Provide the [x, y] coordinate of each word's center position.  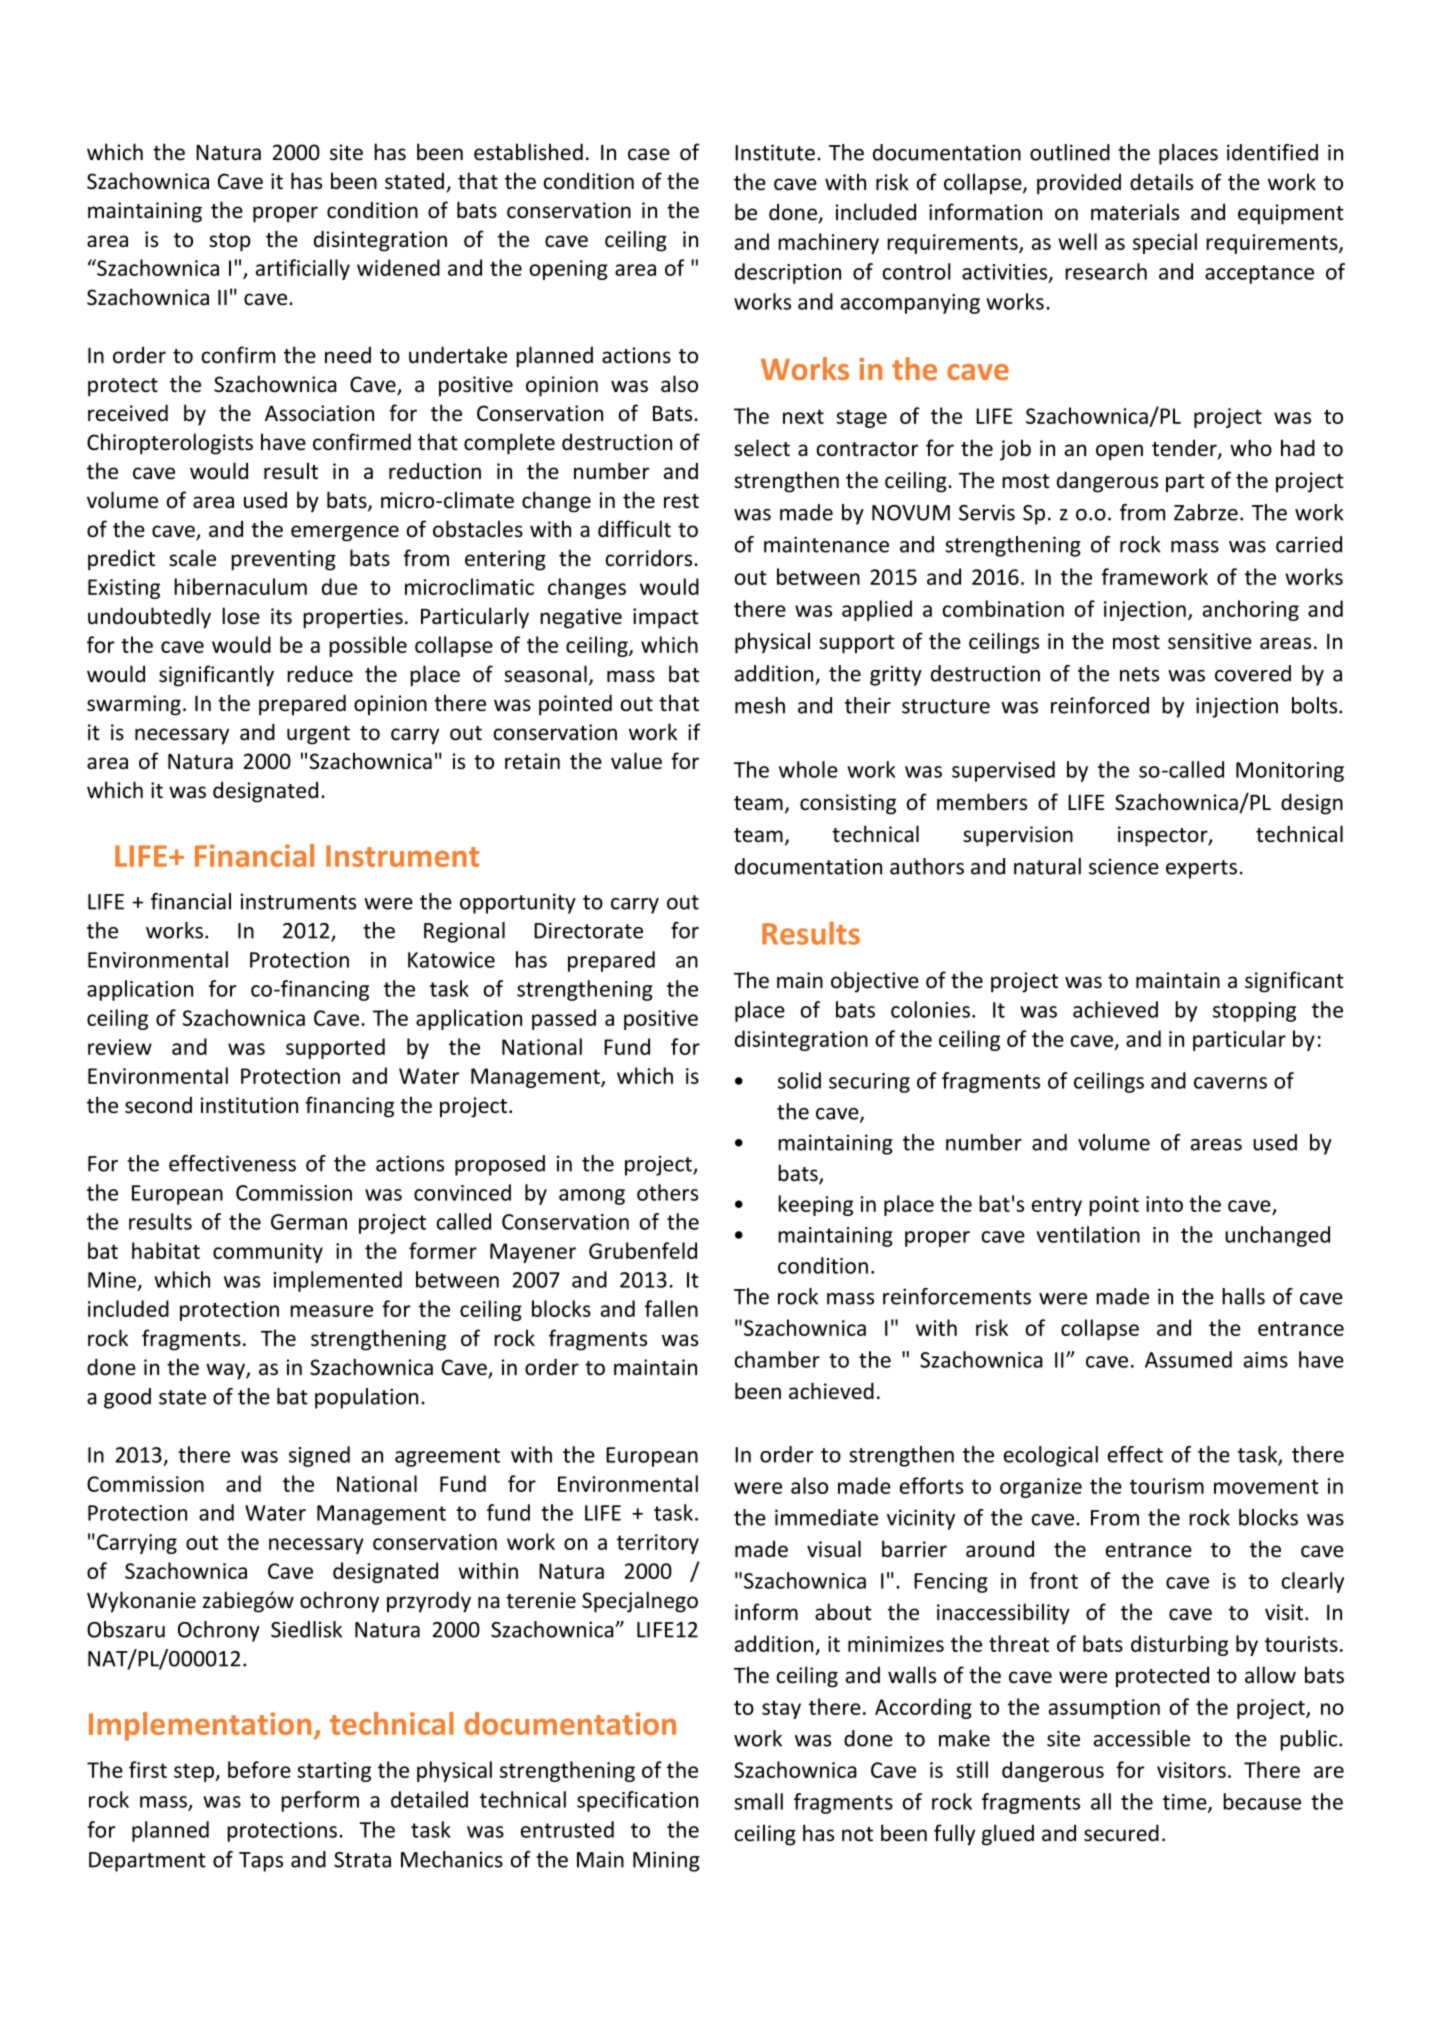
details [1161, 182]
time [1186, 1803]
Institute [775, 152]
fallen [671, 1308]
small [758, 1801]
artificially [303, 269]
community [268, 1253]
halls [1243, 1296]
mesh [760, 705]
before [259, 1769]
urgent [318, 735]
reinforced [1100, 705]
